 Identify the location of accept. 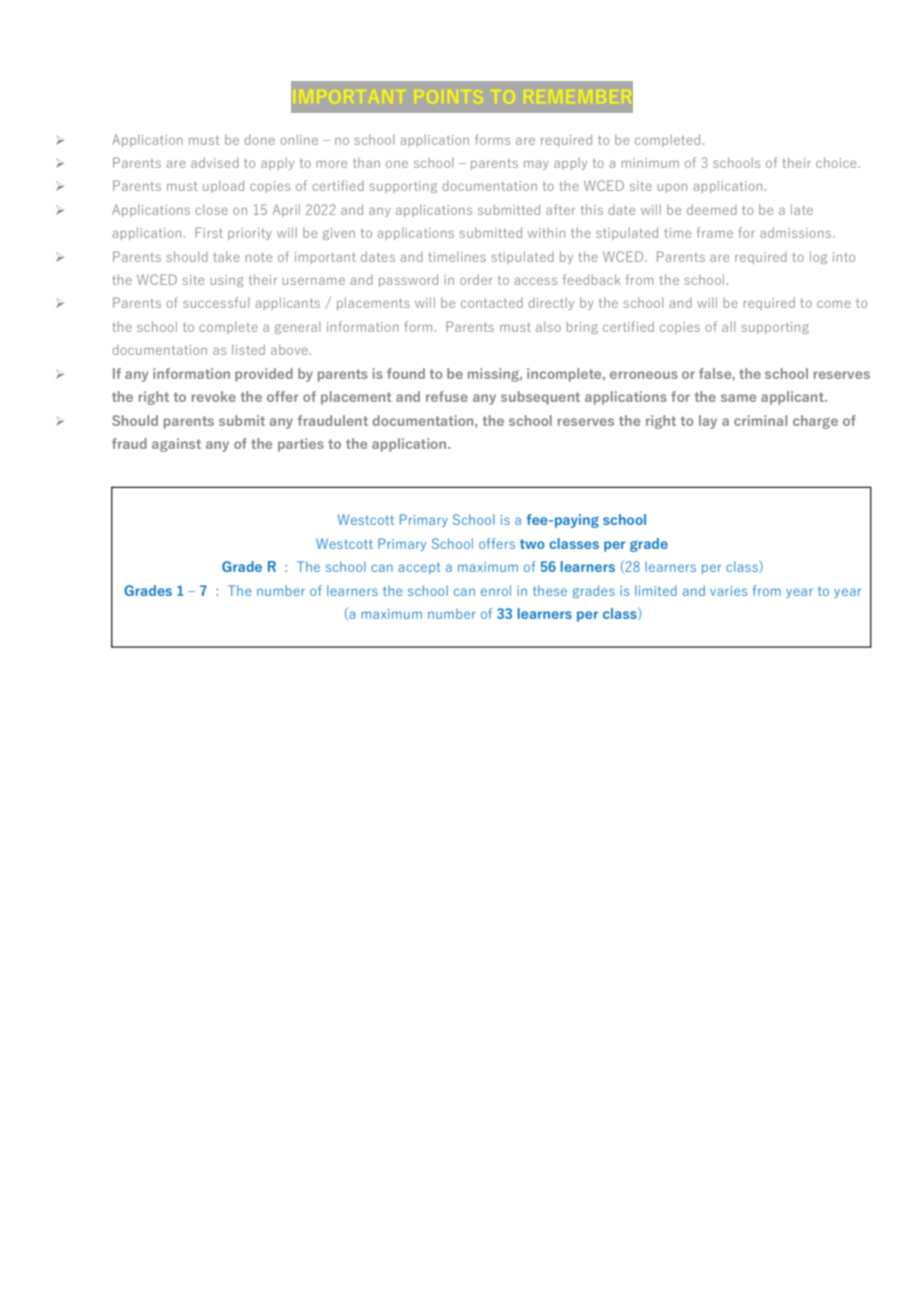
(419, 568).
